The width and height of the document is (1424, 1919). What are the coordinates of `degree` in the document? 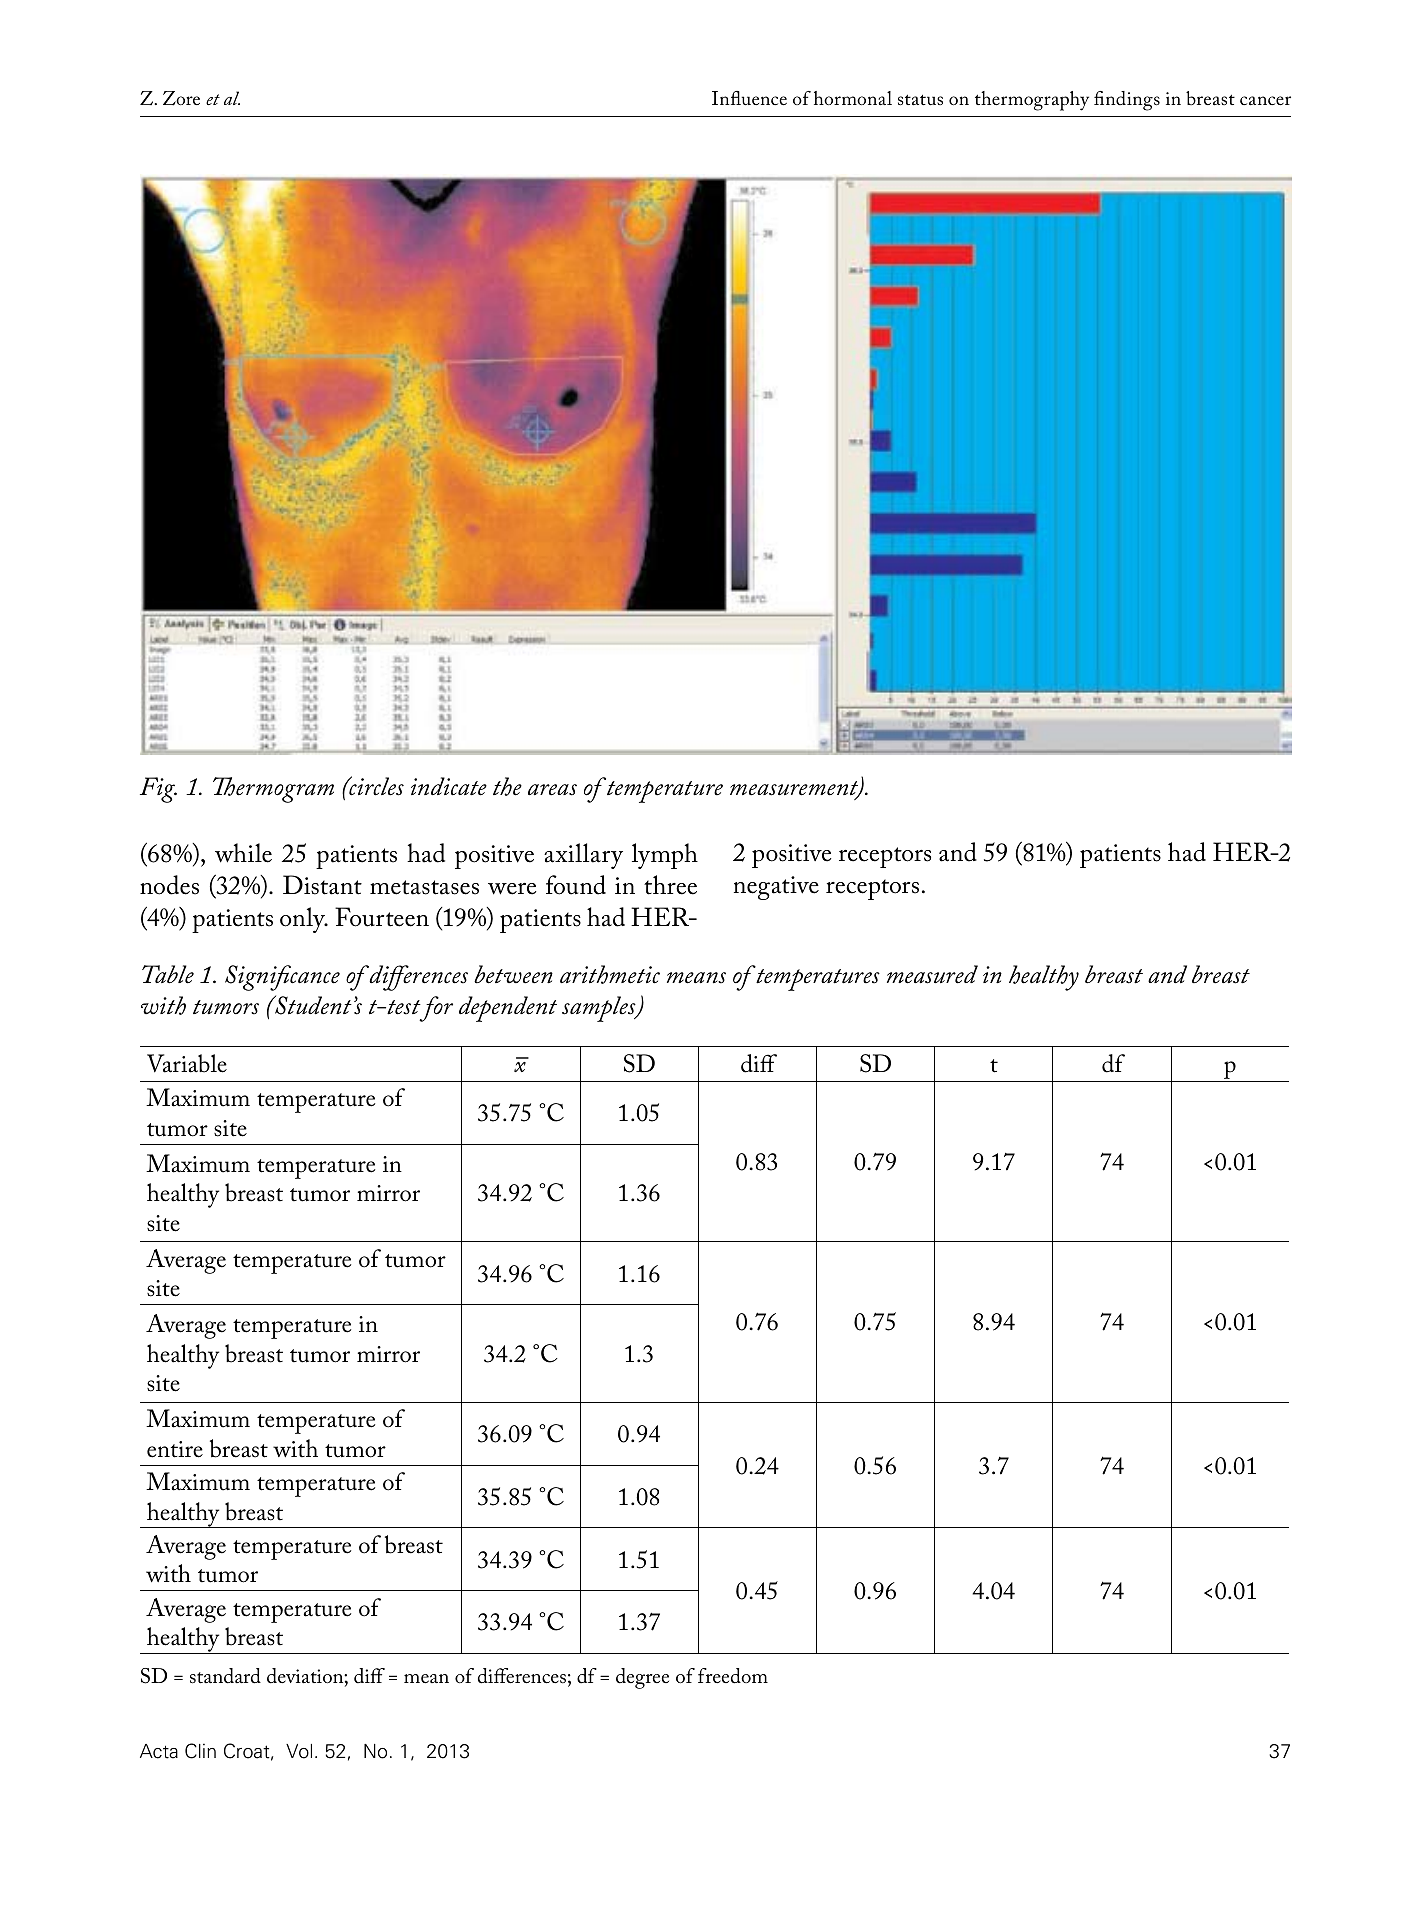 It's located at (642, 1678).
